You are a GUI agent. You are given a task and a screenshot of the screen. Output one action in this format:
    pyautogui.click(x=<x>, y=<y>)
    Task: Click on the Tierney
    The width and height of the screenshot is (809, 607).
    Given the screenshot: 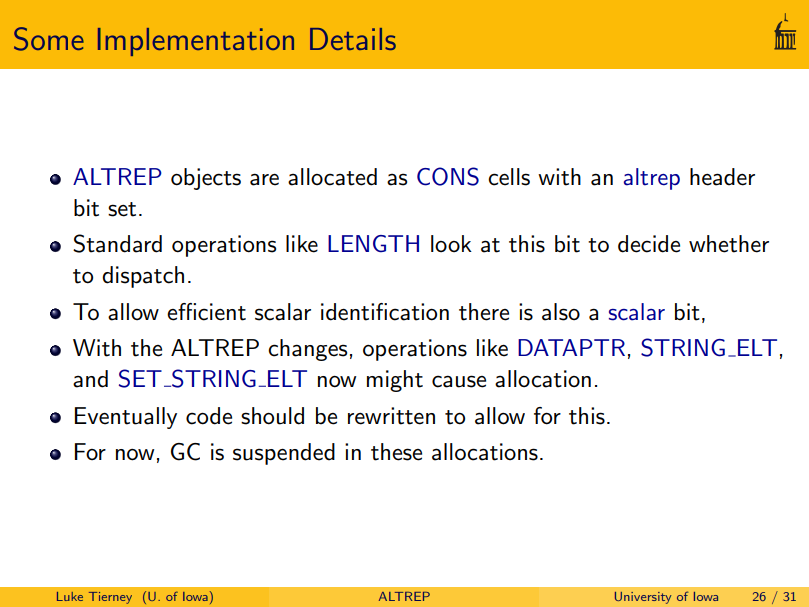 What is the action you would take?
    pyautogui.click(x=110, y=598)
